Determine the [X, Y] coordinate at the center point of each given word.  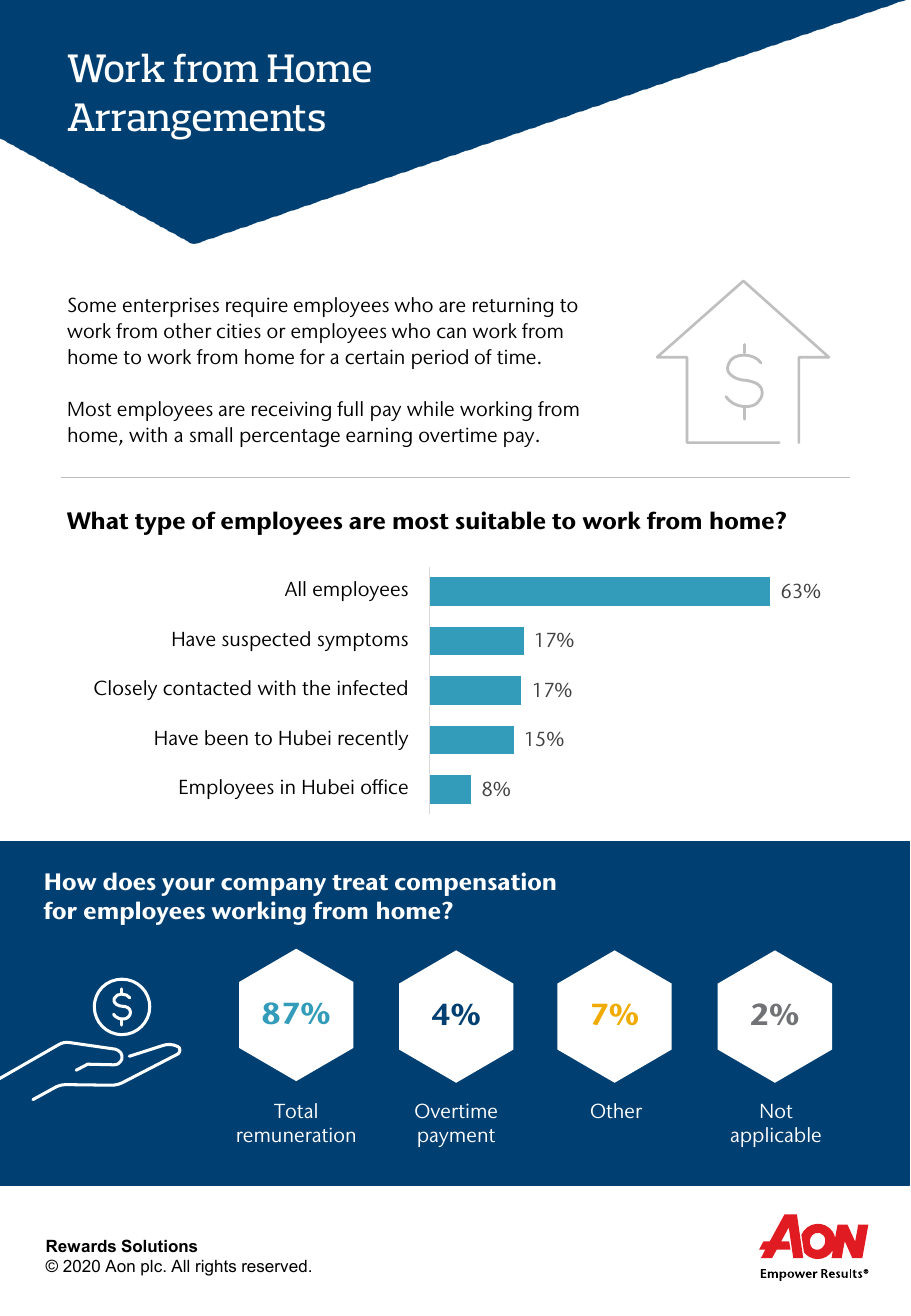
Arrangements [196, 121]
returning [513, 307]
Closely [125, 690]
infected [372, 688]
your [188, 887]
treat [360, 882]
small [211, 435]
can [451, 333]
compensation [475, 884]
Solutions [159, 1246]
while [430, 408]
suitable [500, 520]
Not [777, 1111]
